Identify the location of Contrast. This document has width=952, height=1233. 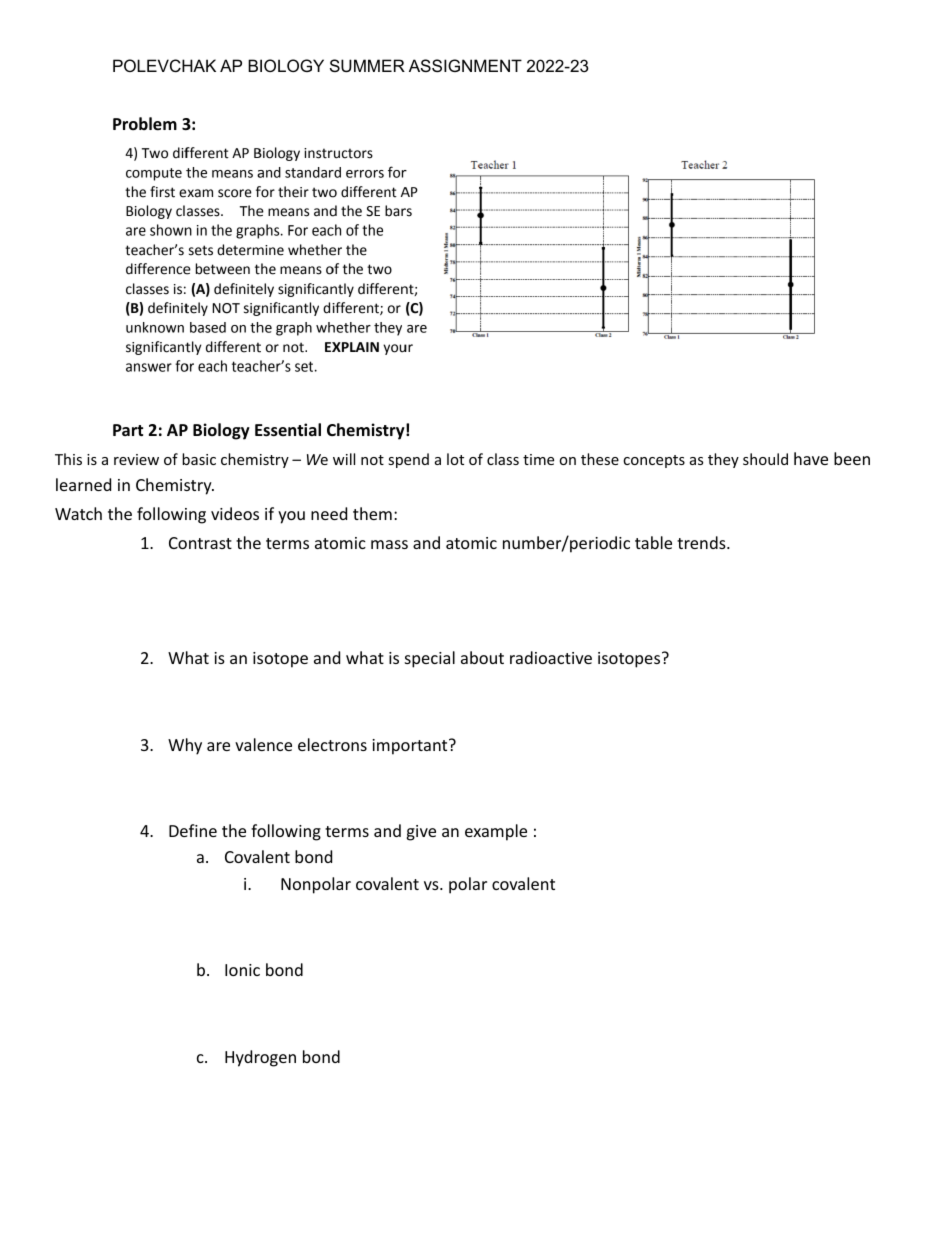
(200, 543).
